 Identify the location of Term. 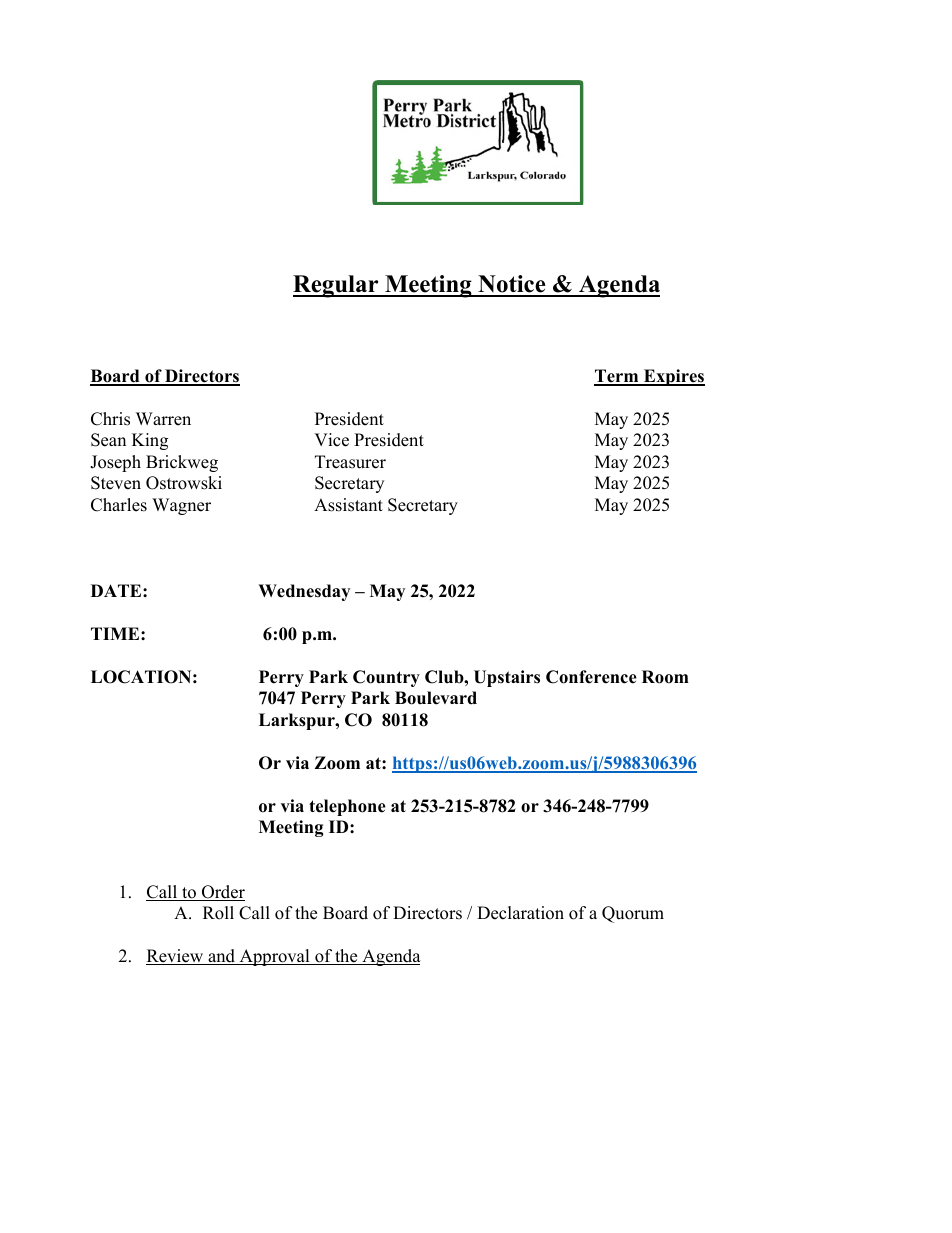
(617, 377).
